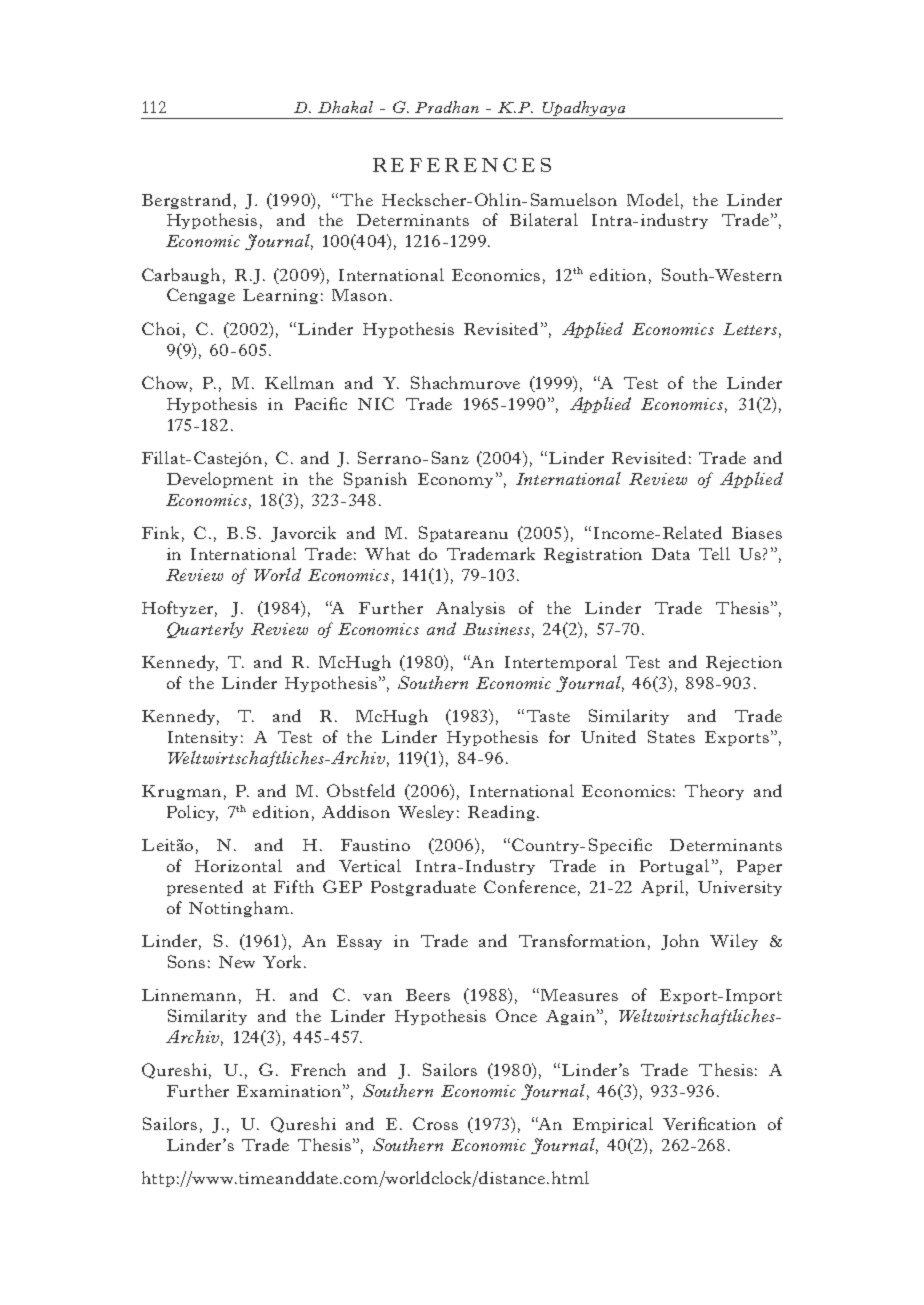 Image resolution: width=924 pixels, height=1305 pixels. I want to click on French, so click(318, 1069).
